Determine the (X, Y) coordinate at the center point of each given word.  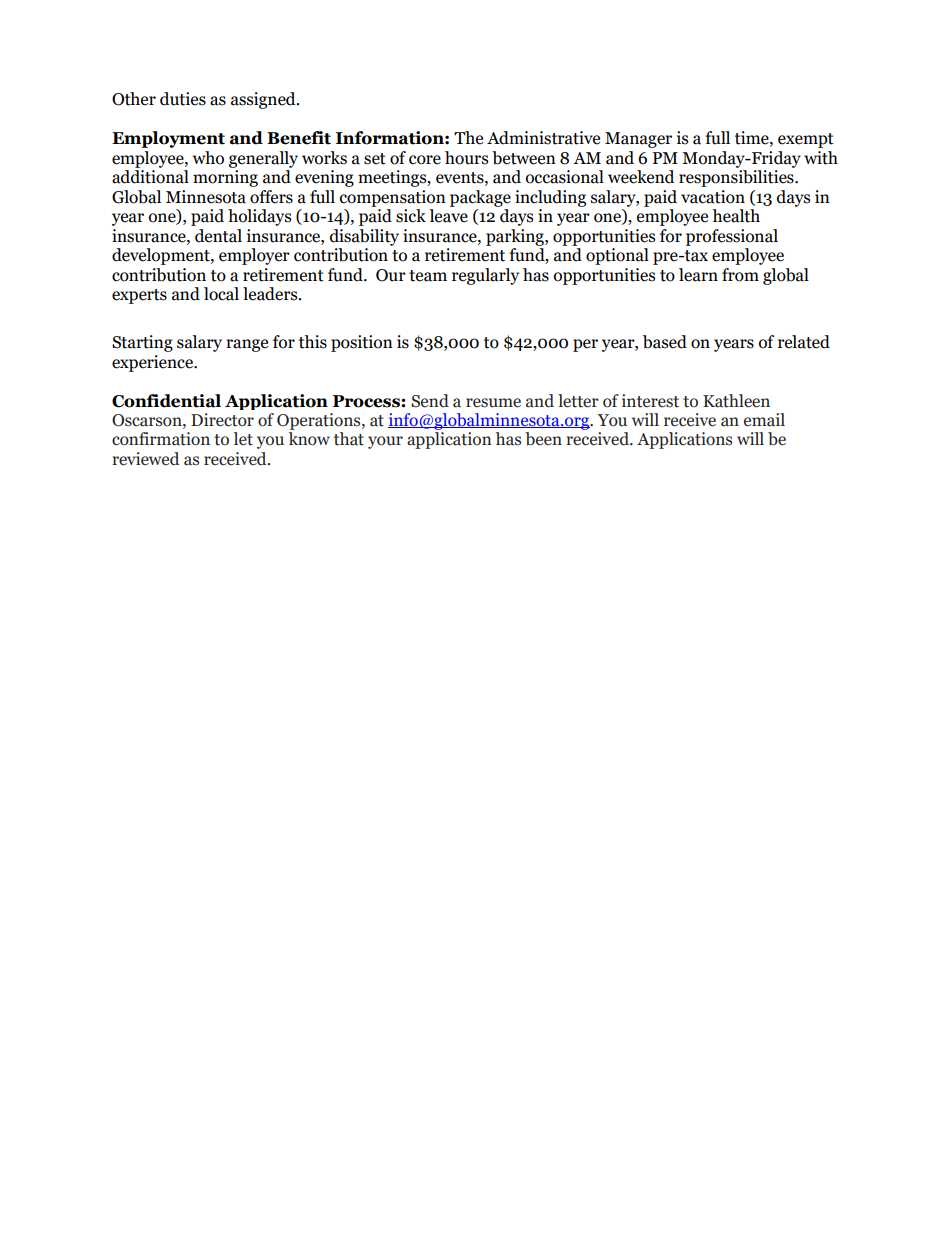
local (221, 294)
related (804, 342)
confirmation (161, 439)
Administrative (543, 138)
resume (493, 403)
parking (516, 237)
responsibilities (737, 178)
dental (218, 236)
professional (732, 237)
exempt (806, 140)
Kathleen (736, 401)
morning (225, 178)
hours (466, 158)
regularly (485, 276)
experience (153, 363)
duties (183, 99)
